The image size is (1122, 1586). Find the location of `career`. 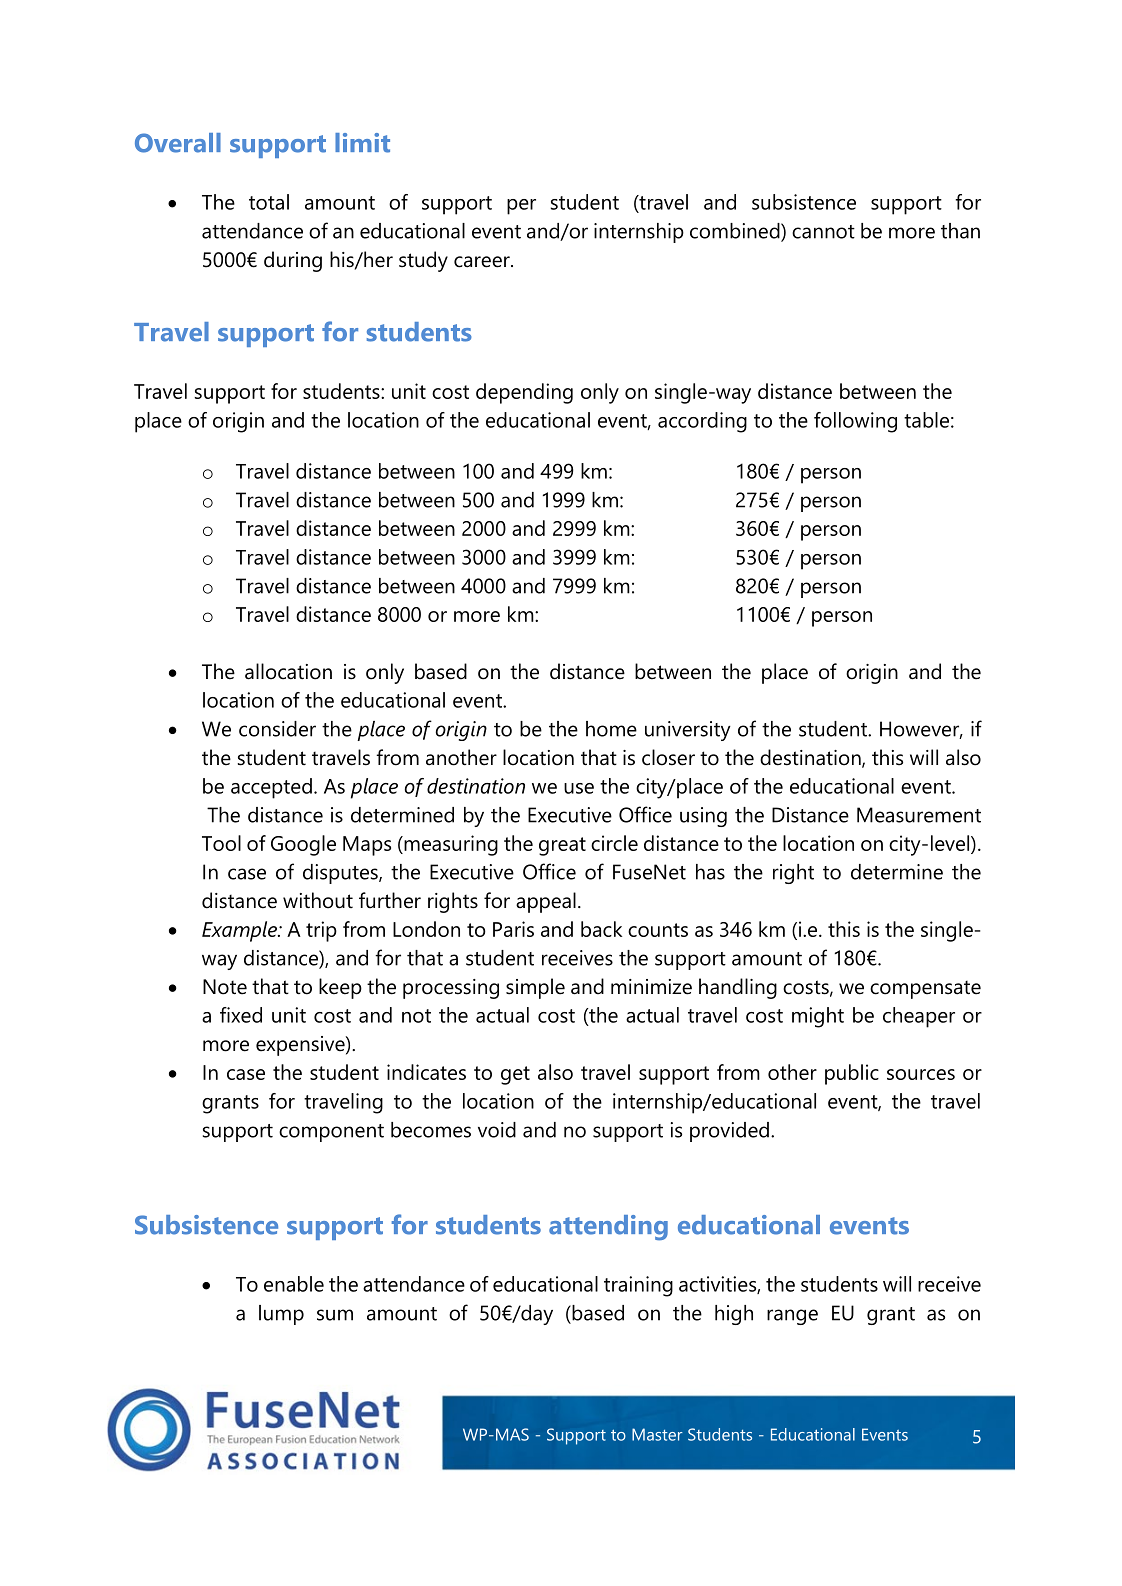

career is located at coordinates (483, 262).
